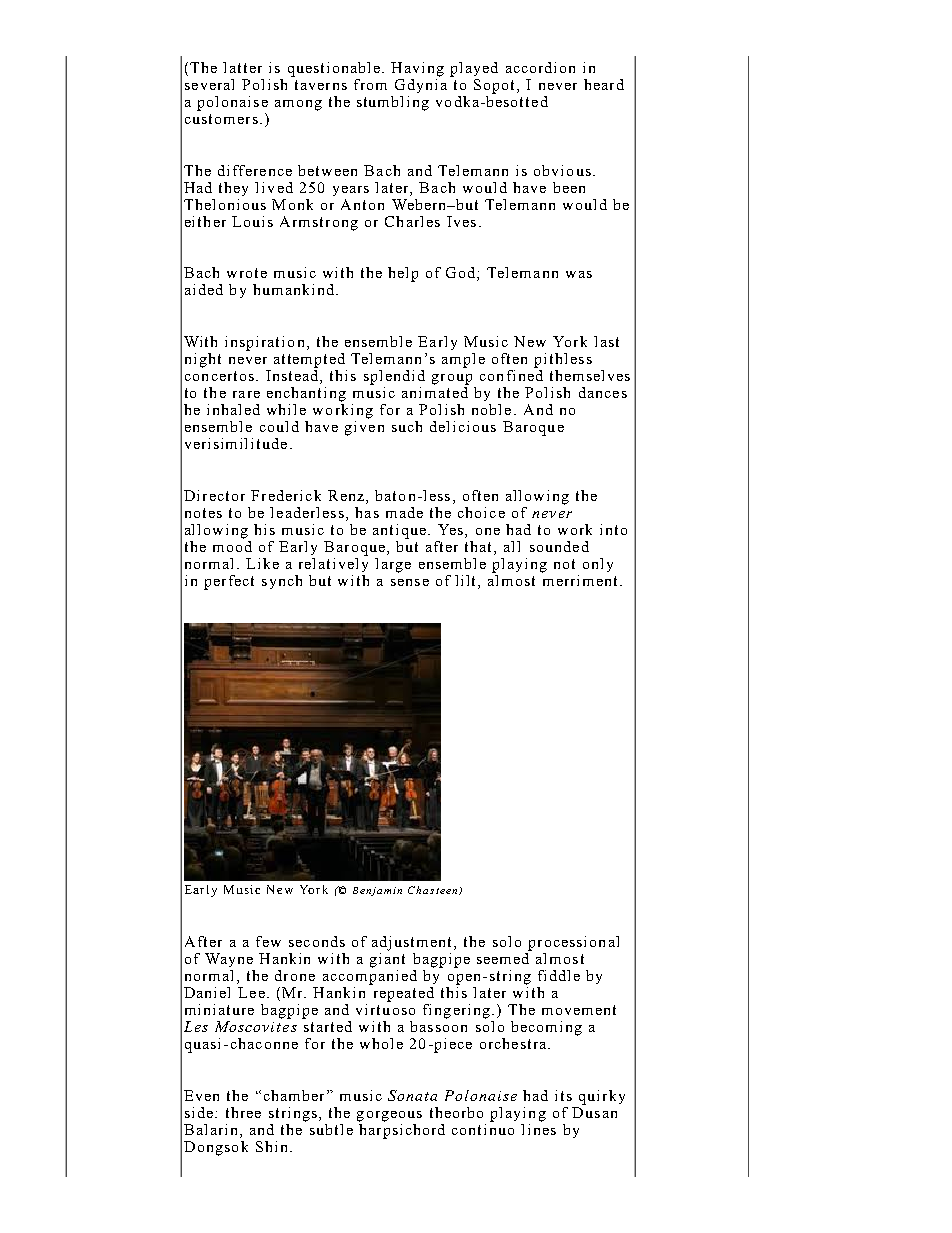  What do you see at coordinates (229, 582) in the image?
I see `perfect` at bounding box center [229, 582].
